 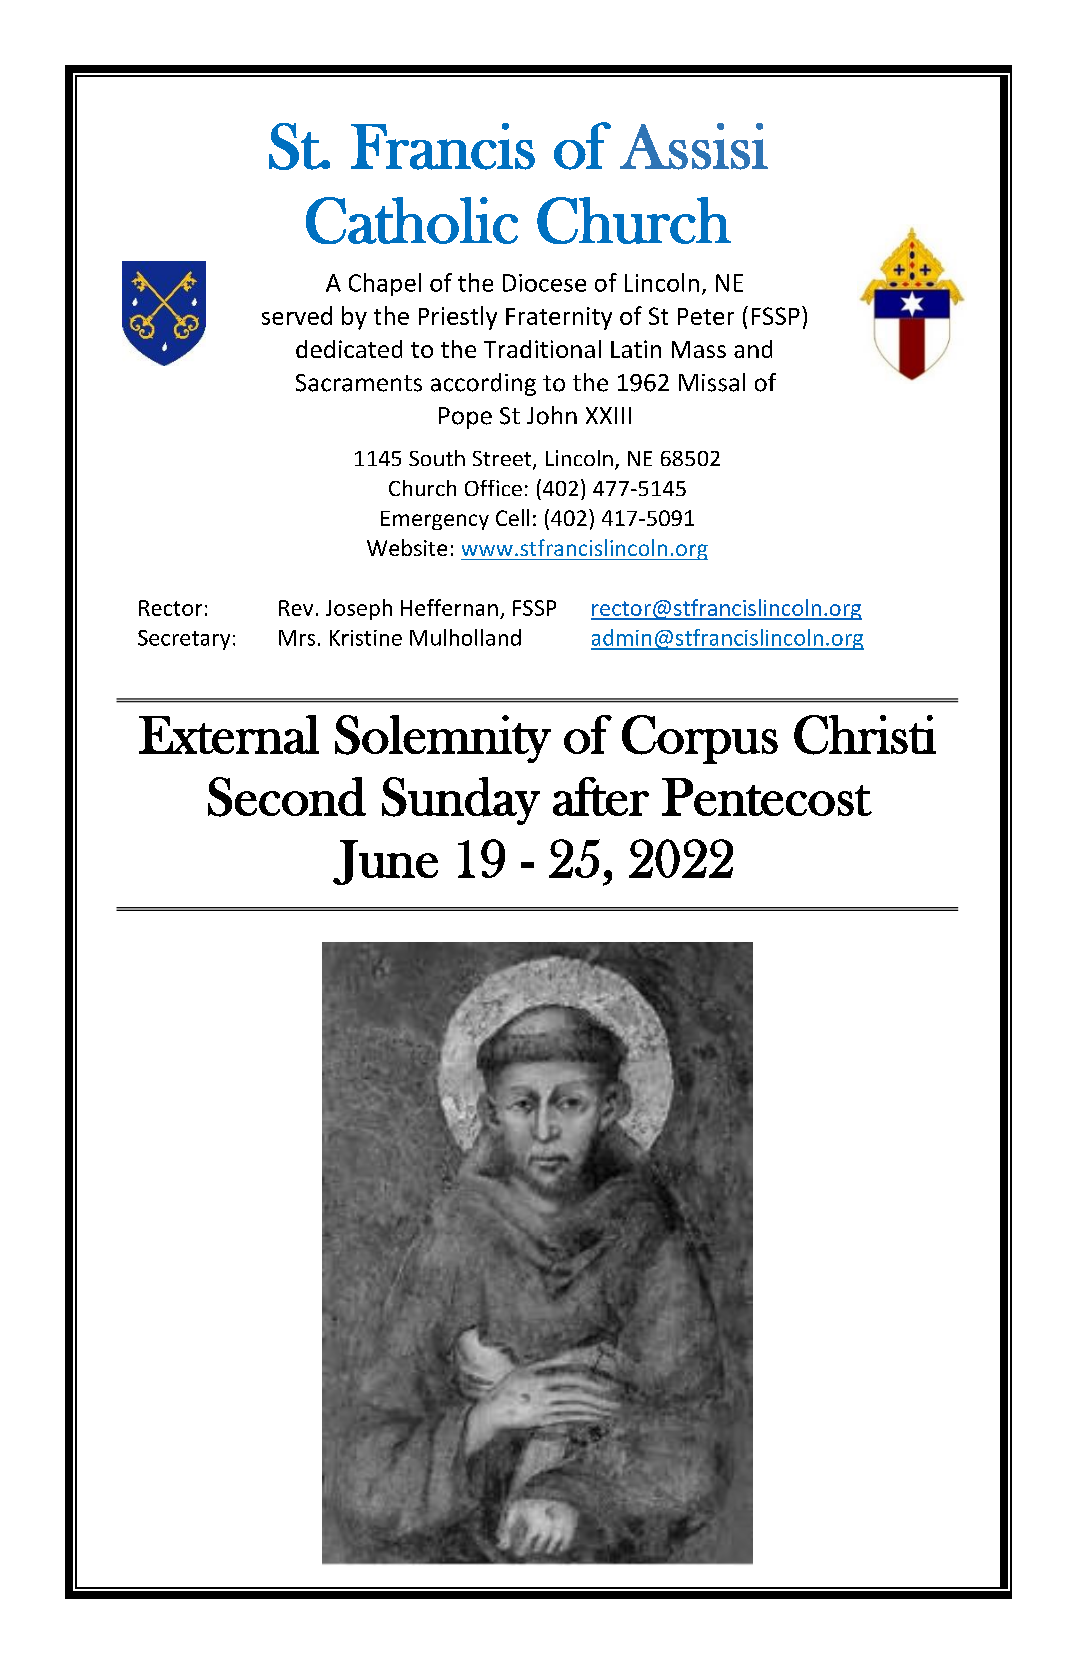 What do you see at coordinates (483, 384) in the screenshot?
I see `according` at bounding box center [483, 384].
